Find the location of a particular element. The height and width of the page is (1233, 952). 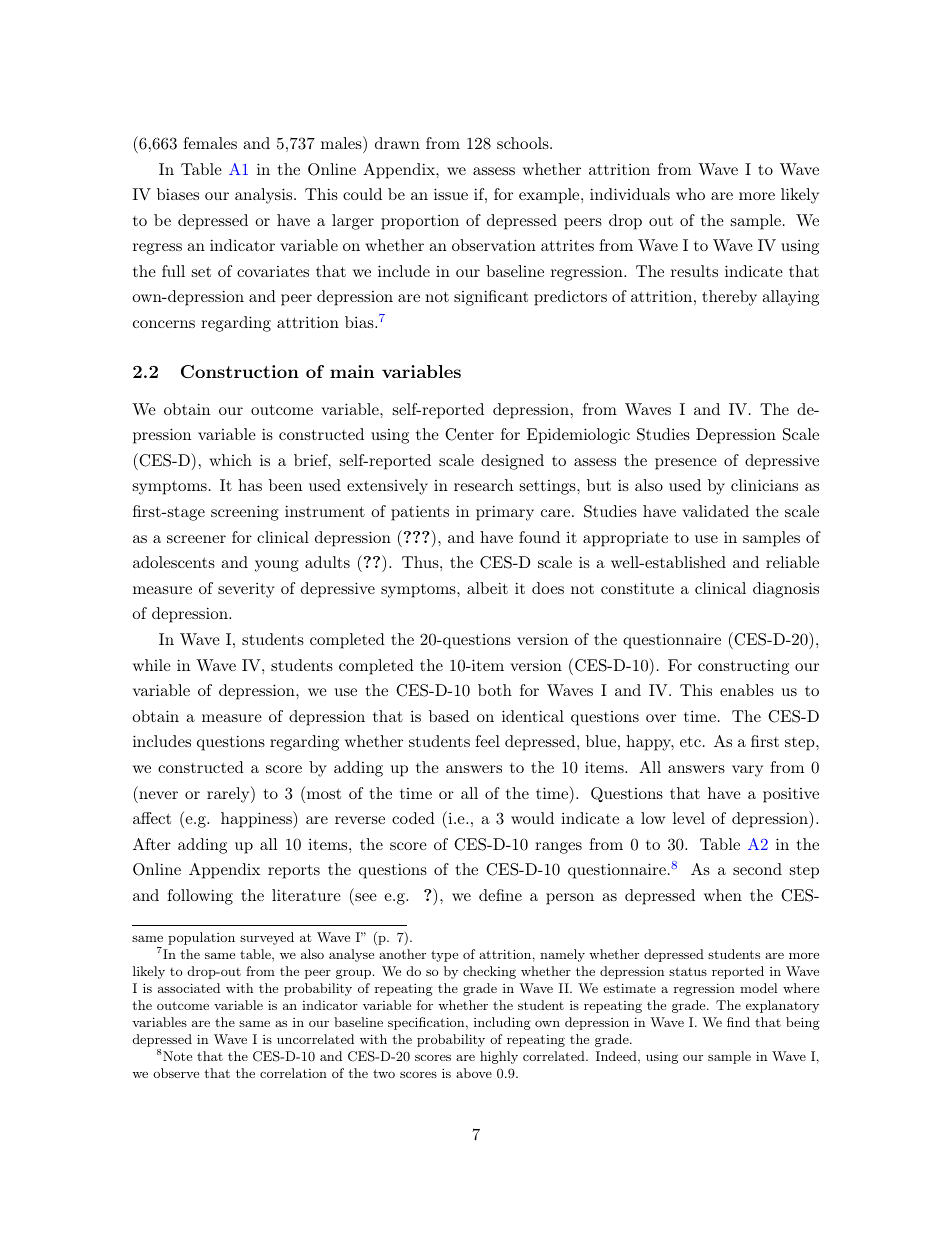

find is located at coordinates (738, 1022).
